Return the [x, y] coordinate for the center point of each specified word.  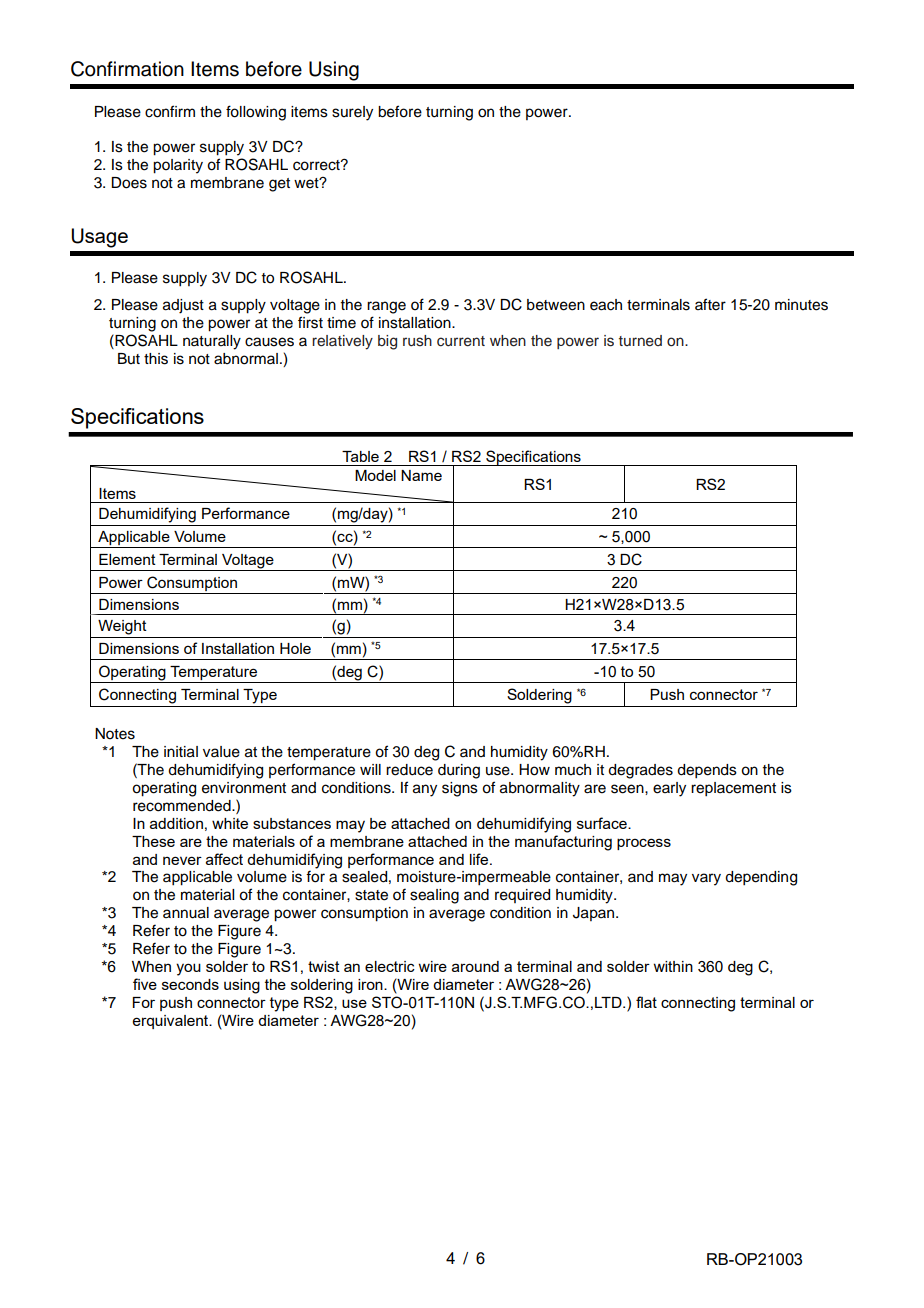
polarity [178, 166]
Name [421, 475]
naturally [212, 342]
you [188, 969]
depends [707, 771]
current [461, 341]
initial [181, 752]
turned [640, 341]
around [475, 966]
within [673, 966]
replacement [733, 789]
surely [352, 113]
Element [127, 559]
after [710, 304]
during [459, 771]
